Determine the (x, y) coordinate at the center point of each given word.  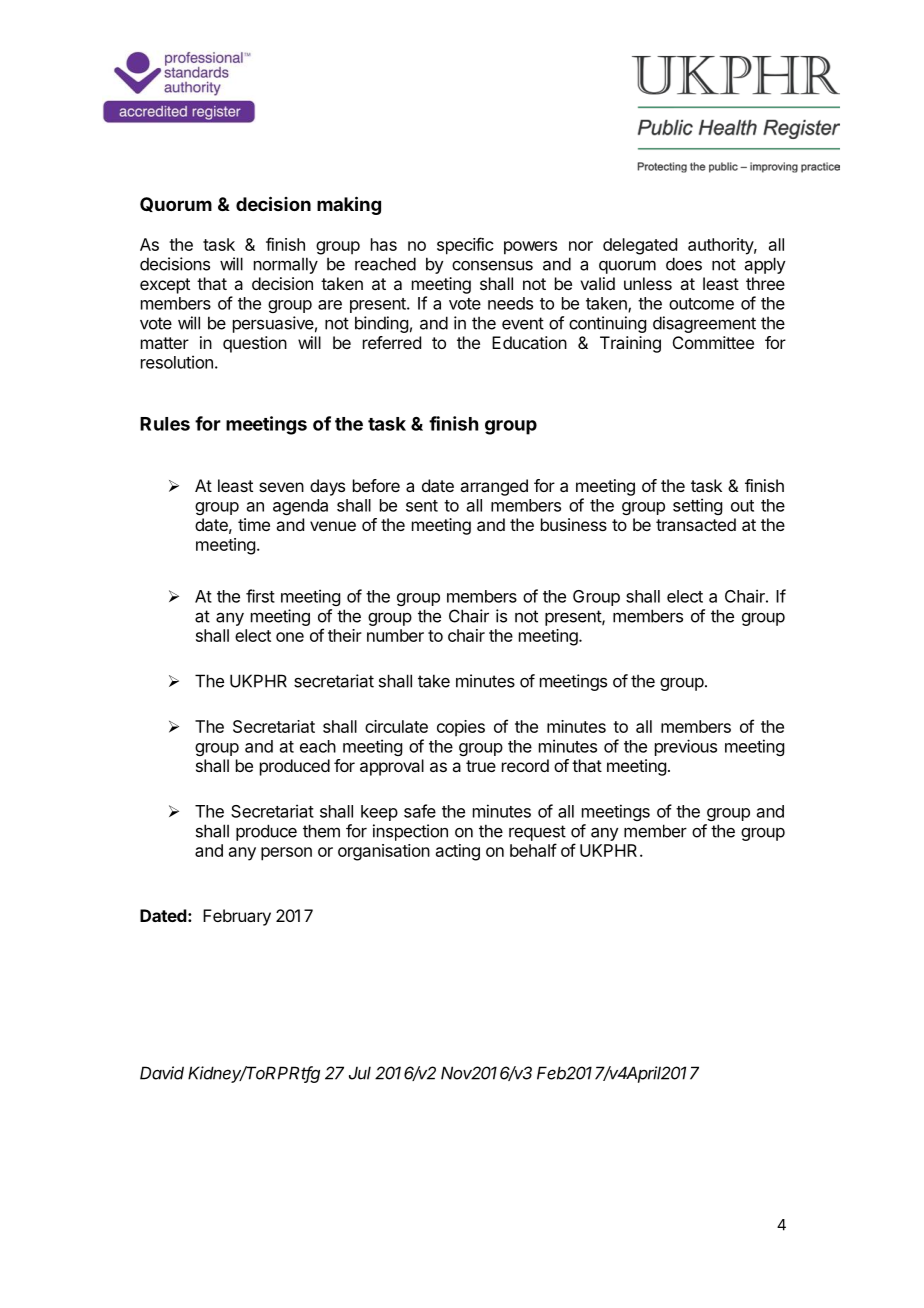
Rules (165, 424)
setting (697, 506)
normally (286, 265)
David (162, 1073)
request (537, 833)
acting (458, 852)
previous (686, 747)
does (684, 264)
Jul (360, 1073)
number (395, 635)
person (286, 854)
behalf (533, 850)
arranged (494, 487)
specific (465, 246)
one (290, 637)
